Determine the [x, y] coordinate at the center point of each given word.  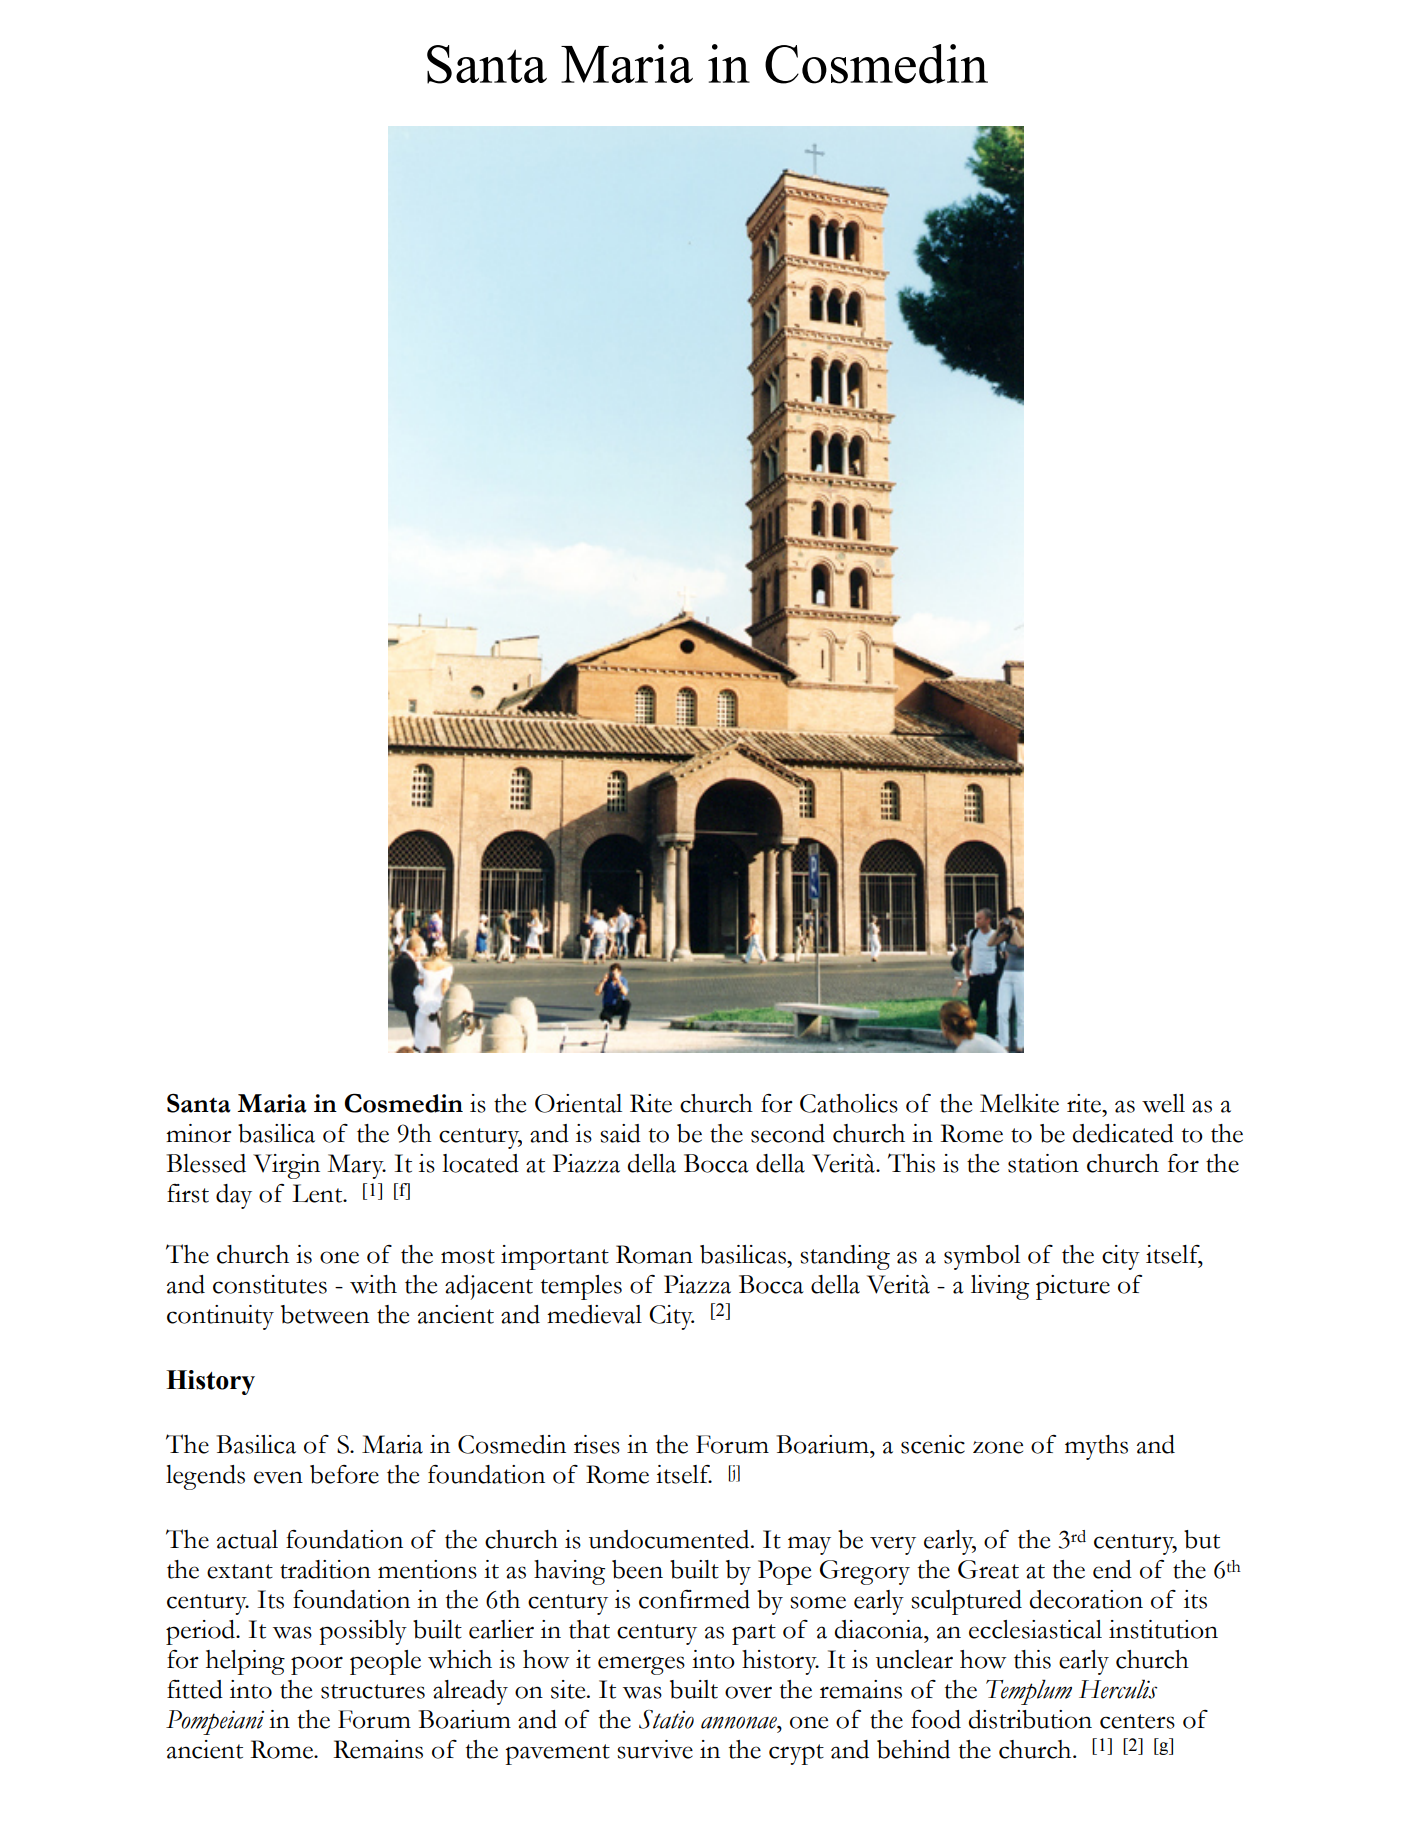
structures [373, 1691]
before [344, 1474]
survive [655, 1749]
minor [199, 1133]
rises [597, 1444]
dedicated [1123, 1133]
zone [998, 1447]
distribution [1030, 1719]
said [620, 1133]
